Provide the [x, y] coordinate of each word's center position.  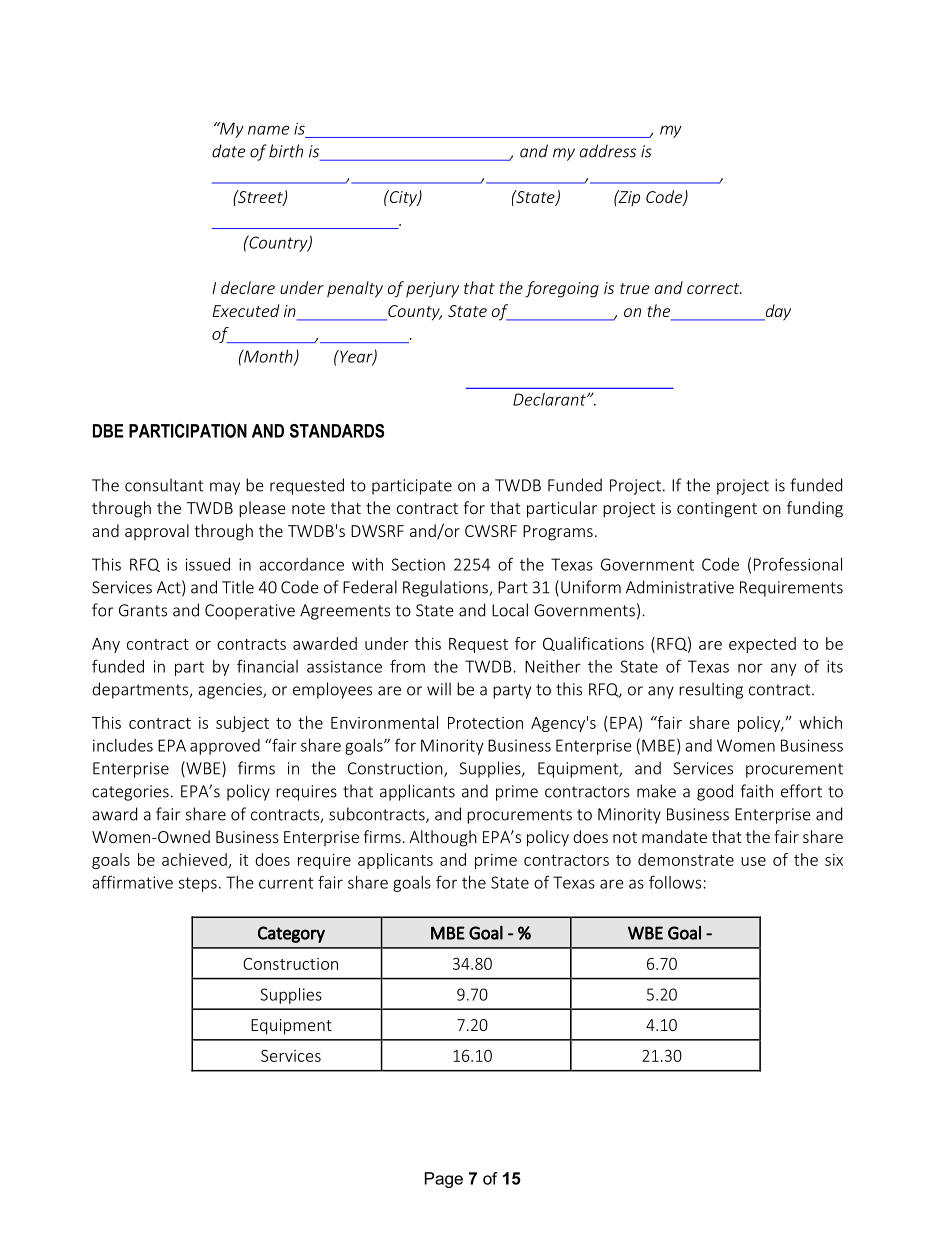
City [403, 198]
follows [675, 882]
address [608, 151]
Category [291, 934]
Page [444, 1180]
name [268, 130]
